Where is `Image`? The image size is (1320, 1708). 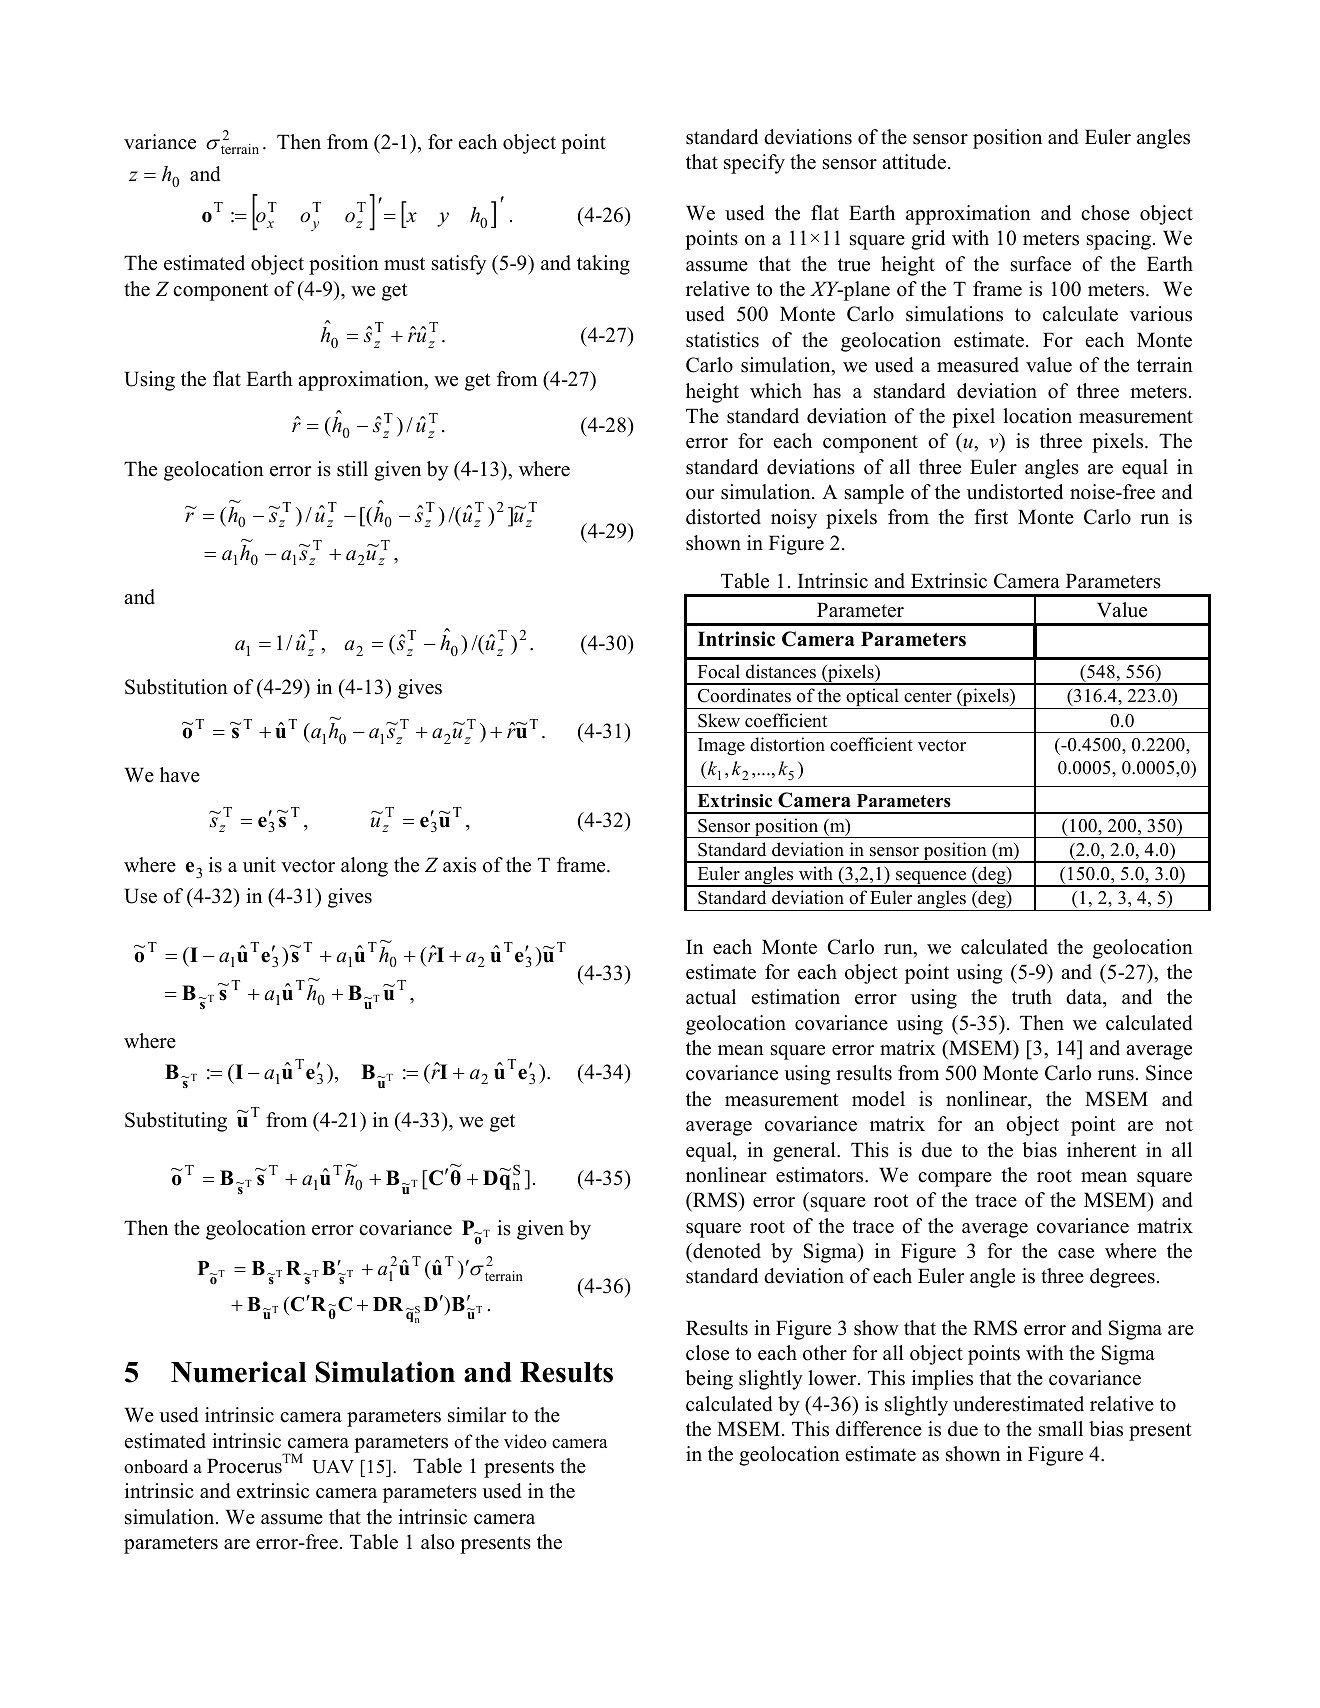 Image is located at coordinates (721, 746).
